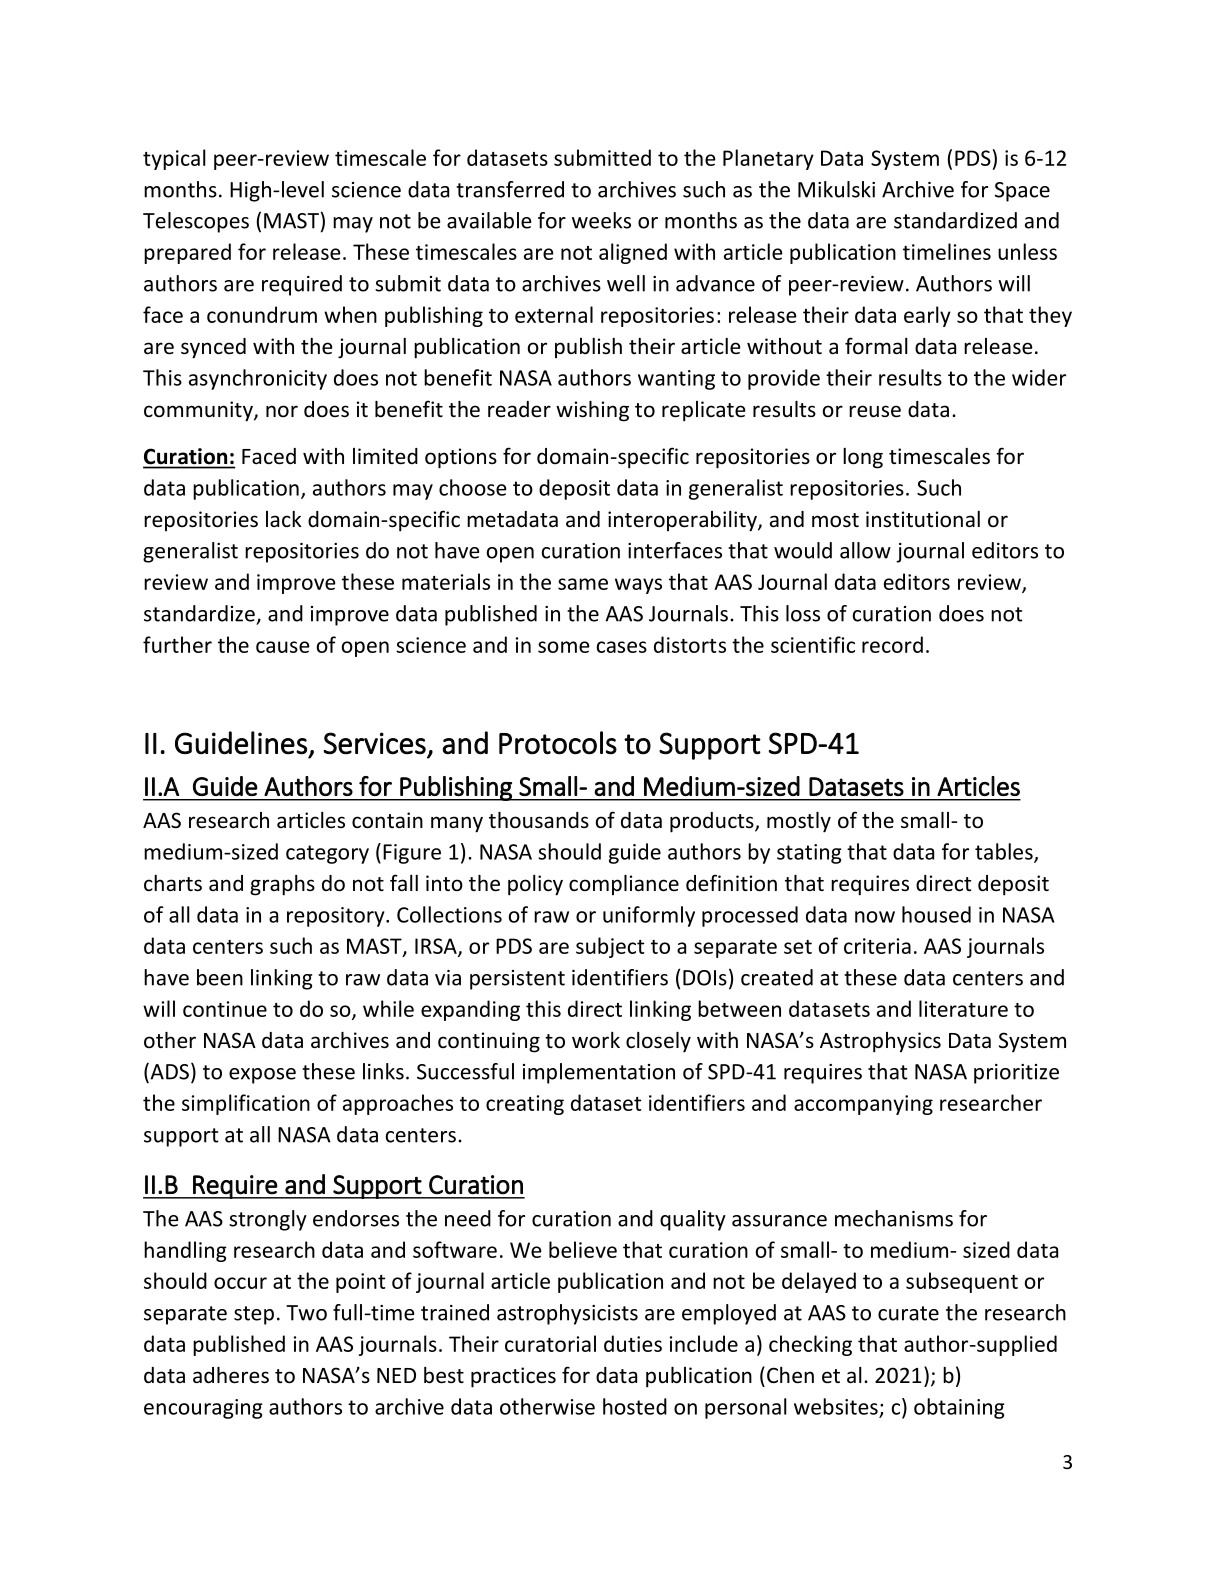 Image resolution: width=1216 pixels, height=1573 pixels. Describe the element at coordinates (231, 1375) in the document. I see `adheres` at that location.
